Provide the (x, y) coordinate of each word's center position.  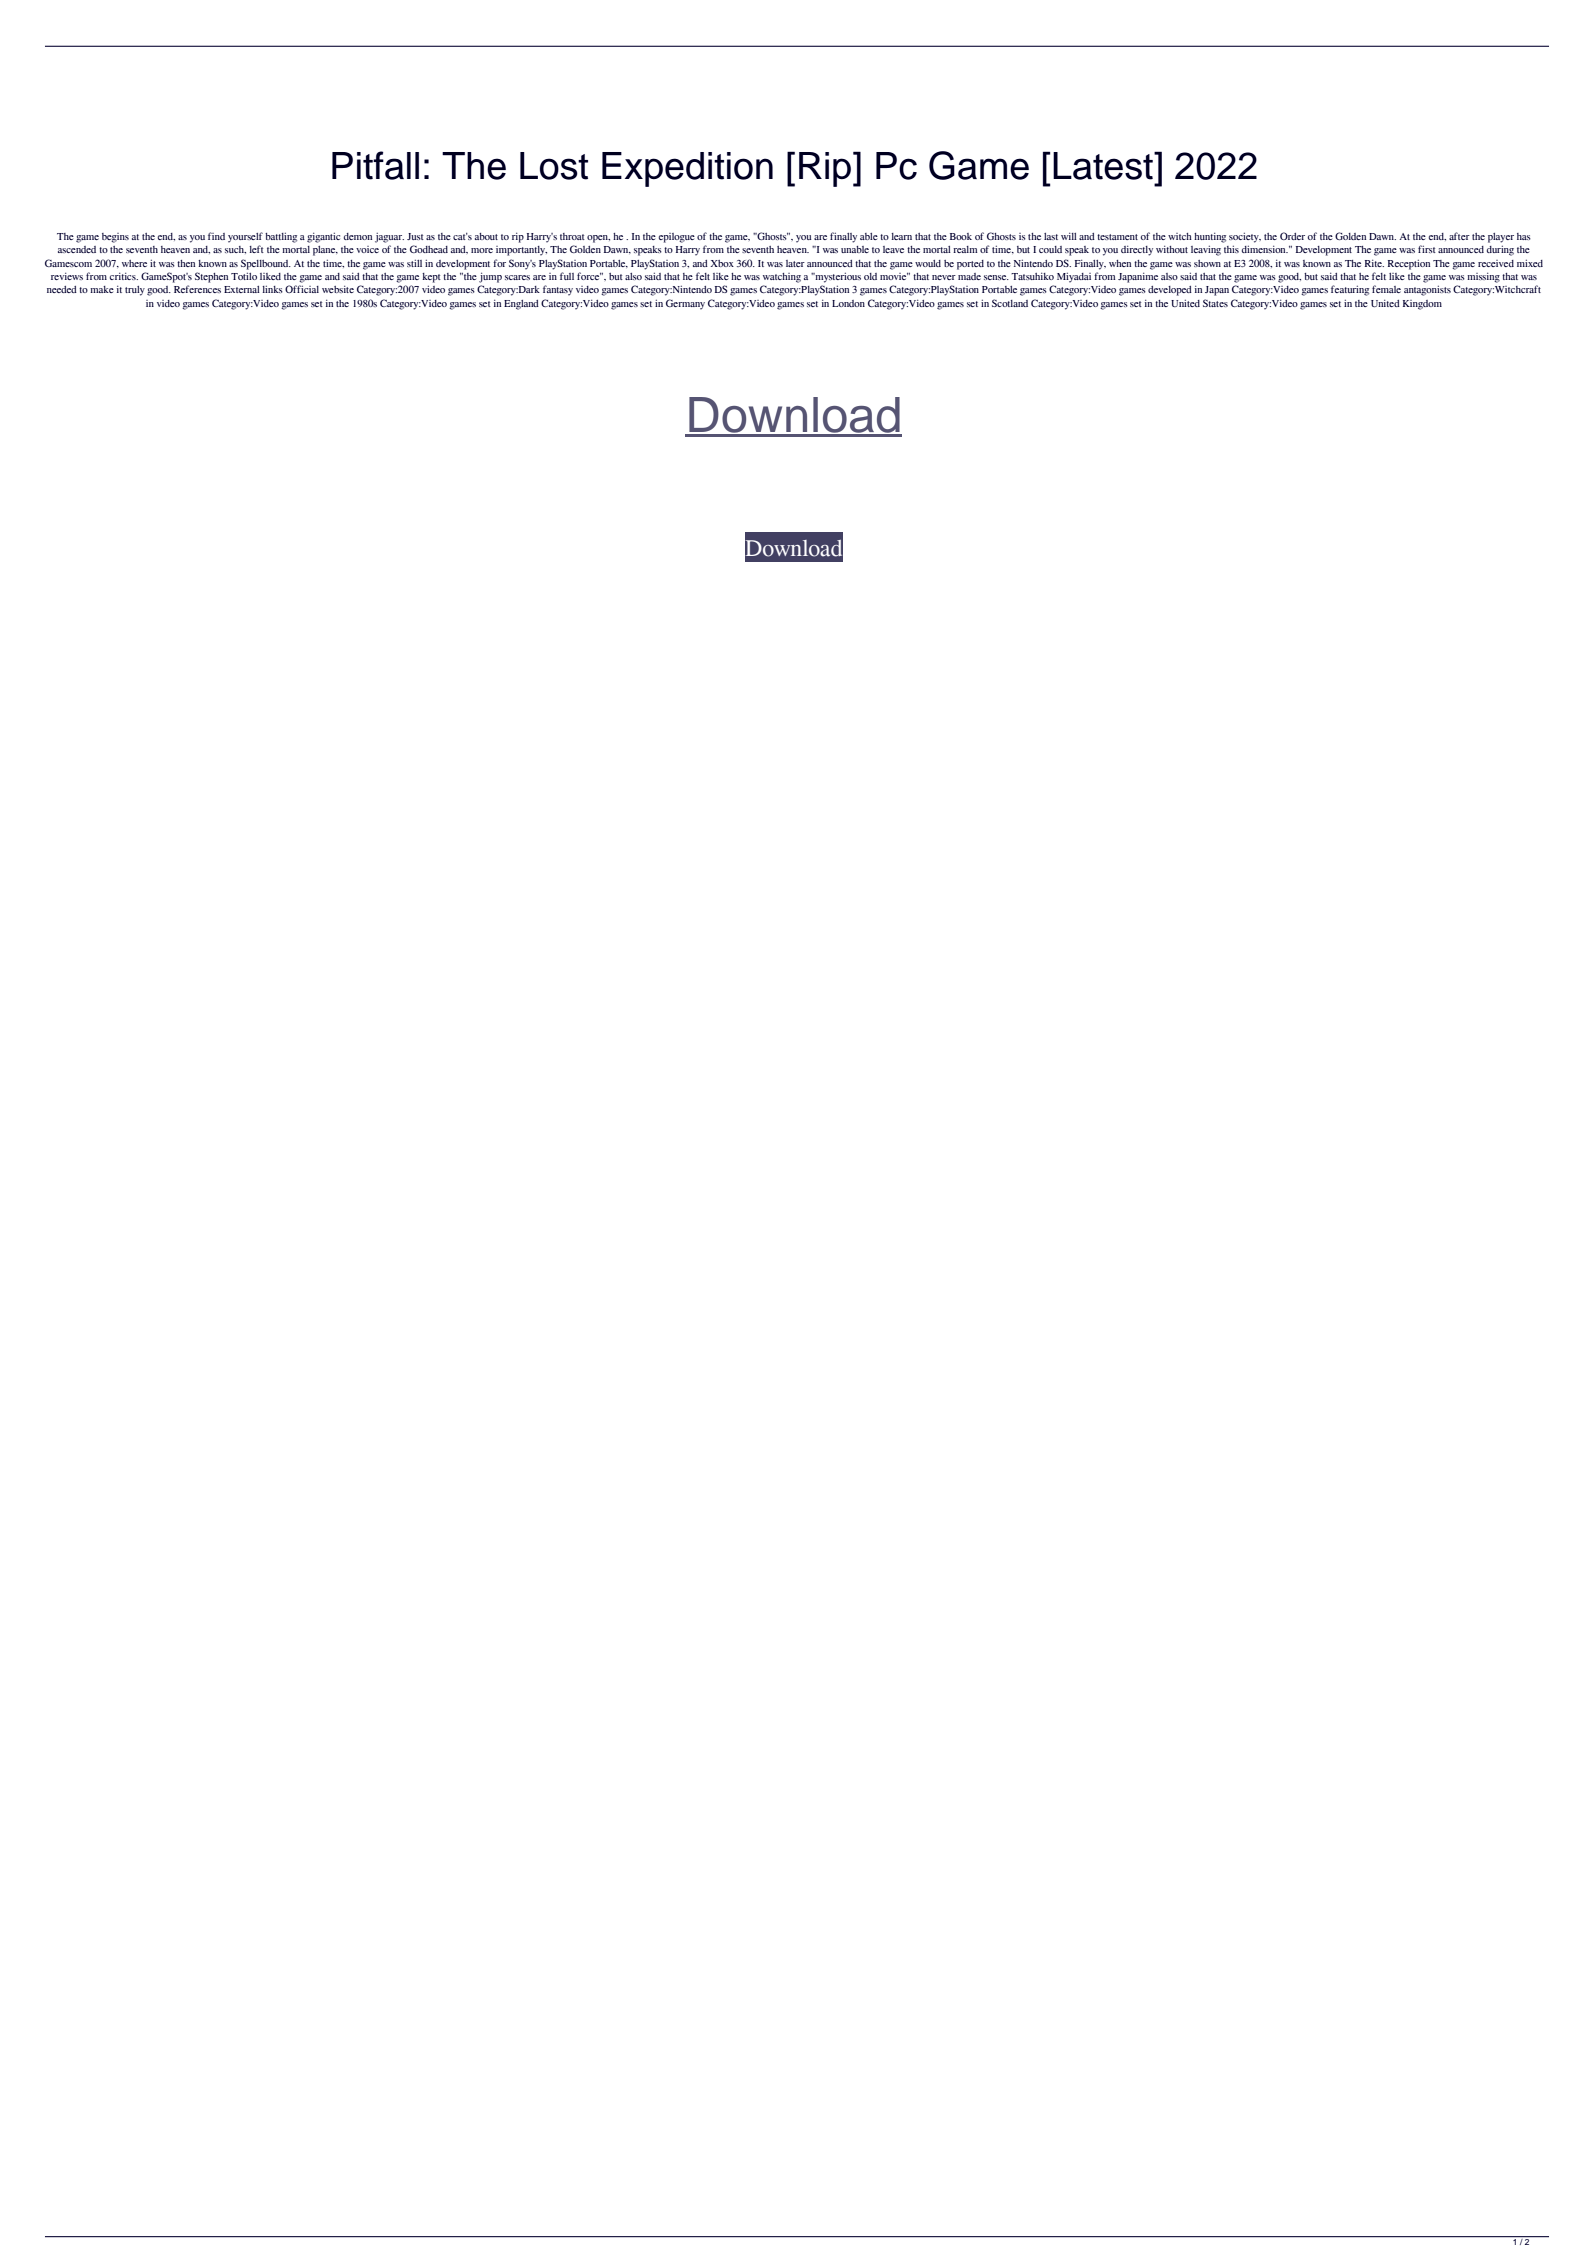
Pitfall (375, 165)
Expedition (687, 169)
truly (135, 291)
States (1215, 303)
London (848, 303)
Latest (1104, 166)
